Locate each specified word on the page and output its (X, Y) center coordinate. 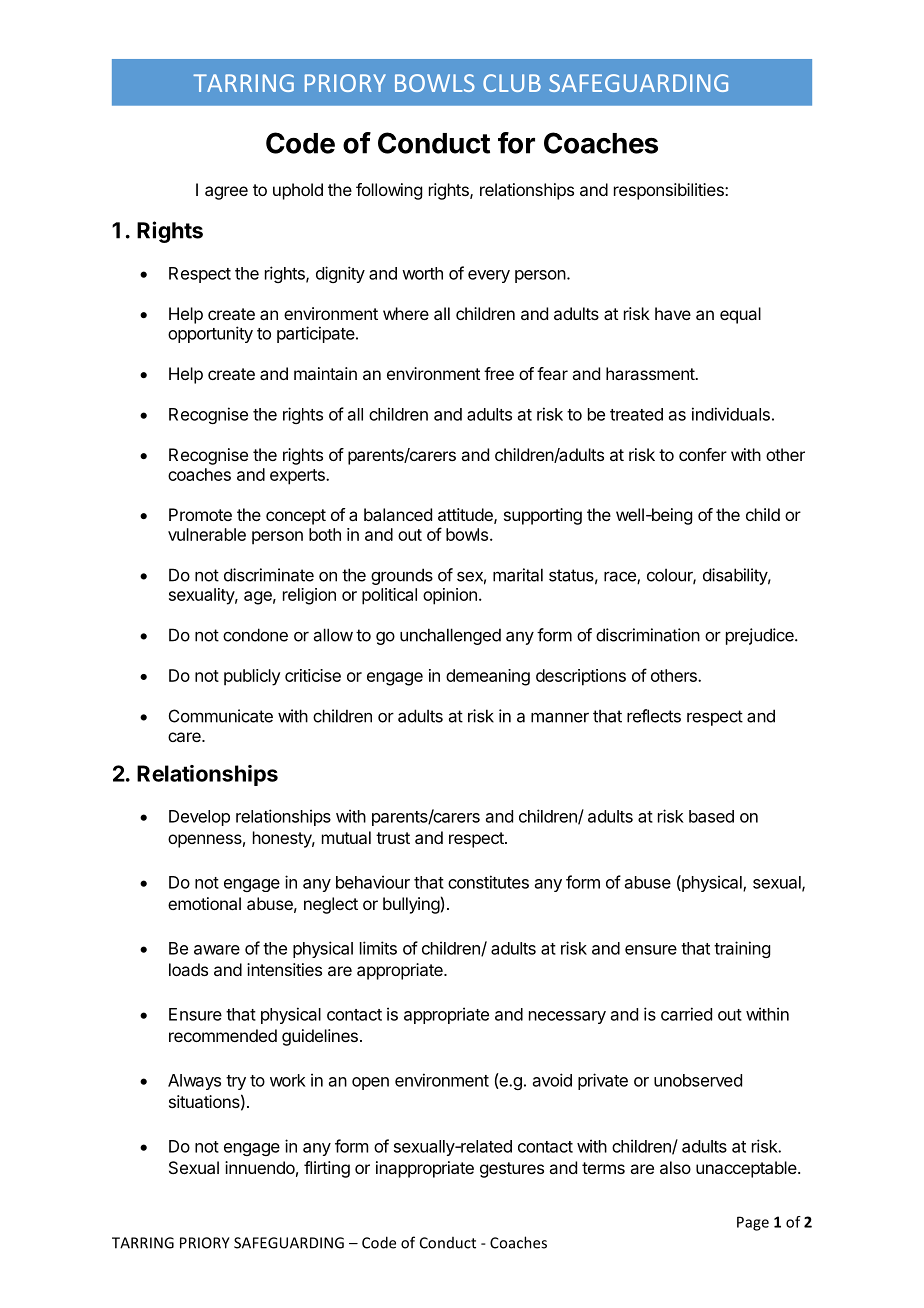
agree (226, 193)
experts (298, 477)
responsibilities (670, 191)
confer (703, 454)
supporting (543, 516)
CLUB (512, 83)
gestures (512, 1170)
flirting (327, 1169)
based (711, 816)
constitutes (488, 882)
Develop (199, 818)
